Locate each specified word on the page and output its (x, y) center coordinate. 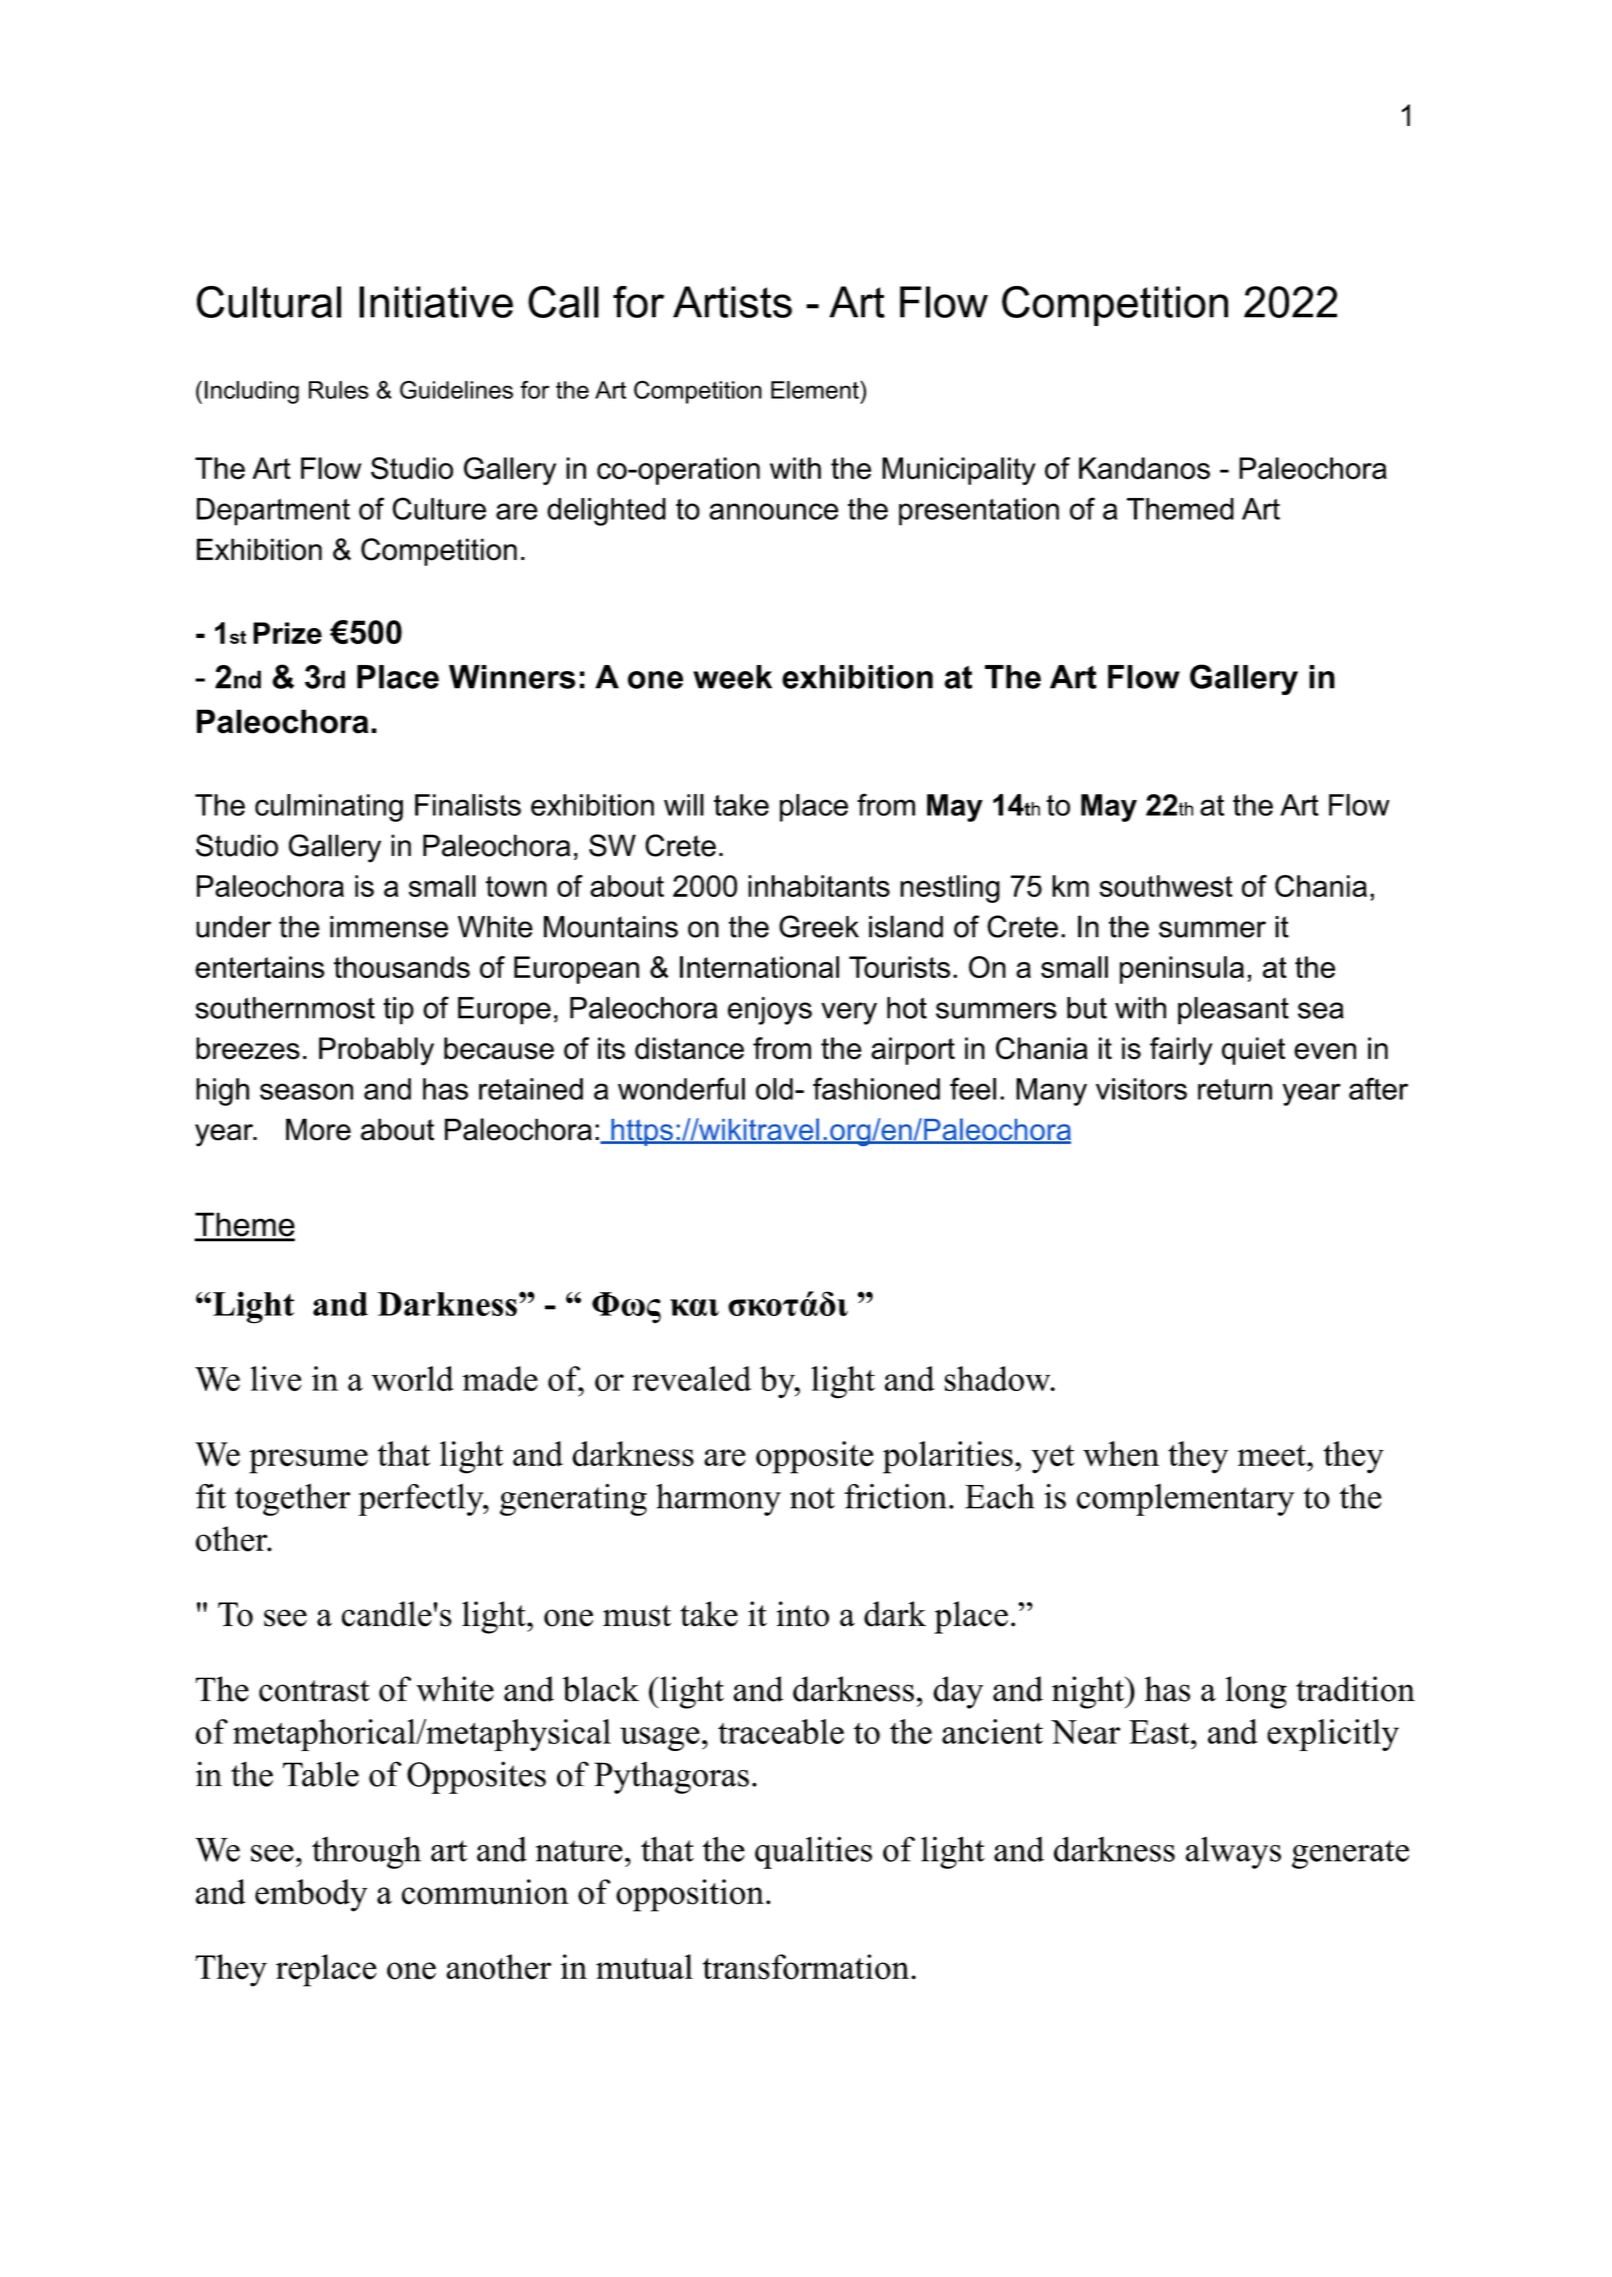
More (318, 1129)
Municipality (959, 471)
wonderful (681, 1088)
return (1235, 1089)
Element (816, 390)
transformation (807, 1967)
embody (311, 1895)
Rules (339, 390)
